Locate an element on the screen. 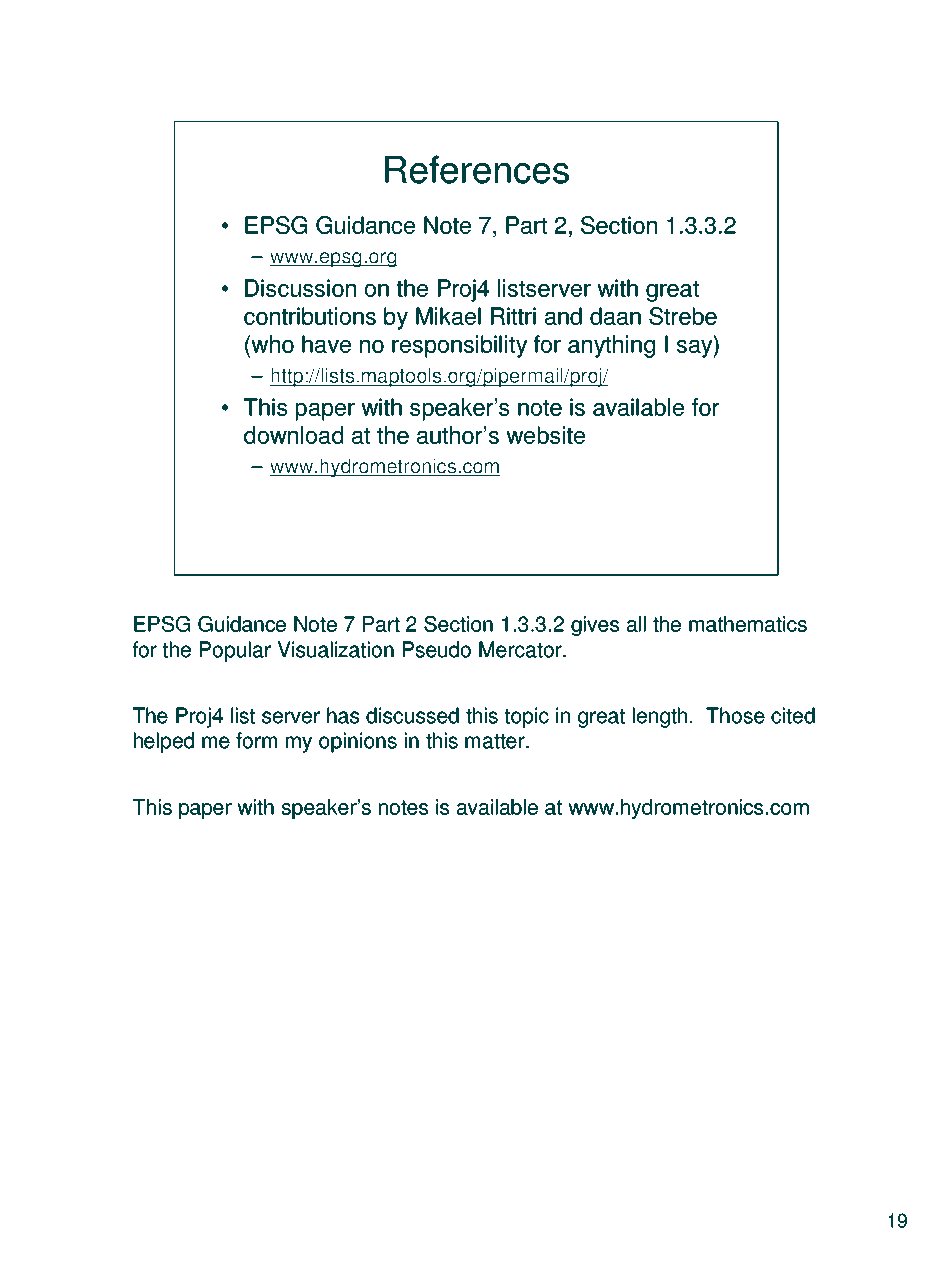 Image resolution: width=952 pixels, height=1270 pixels. gives is located at coordinates (595, 626).
